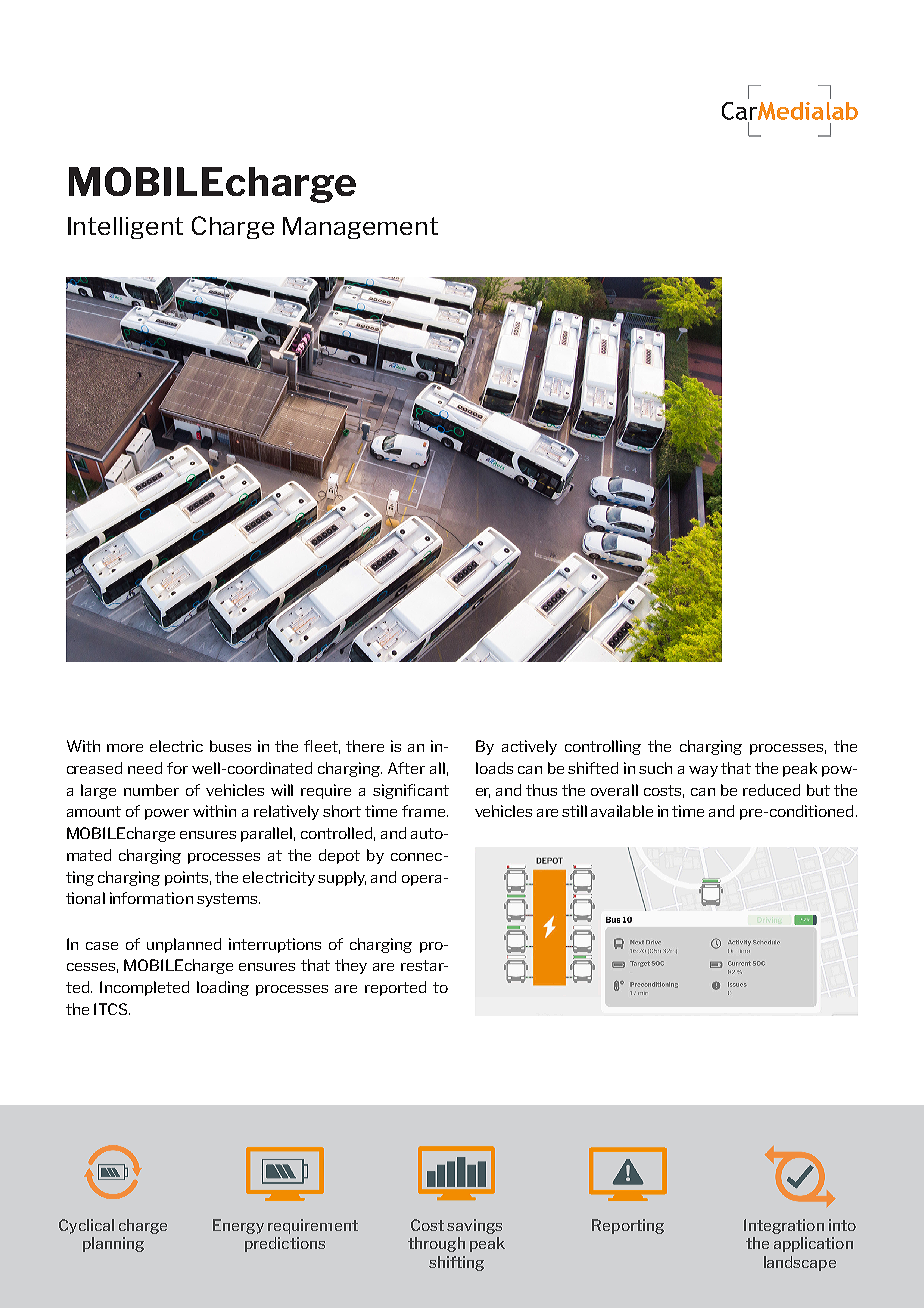 The width and height of the screenshot is (924, 1308). What do you see at coordinates (125, 228) in the screenshot?
I see `Intelligent` at bounding box center [125, 228].
